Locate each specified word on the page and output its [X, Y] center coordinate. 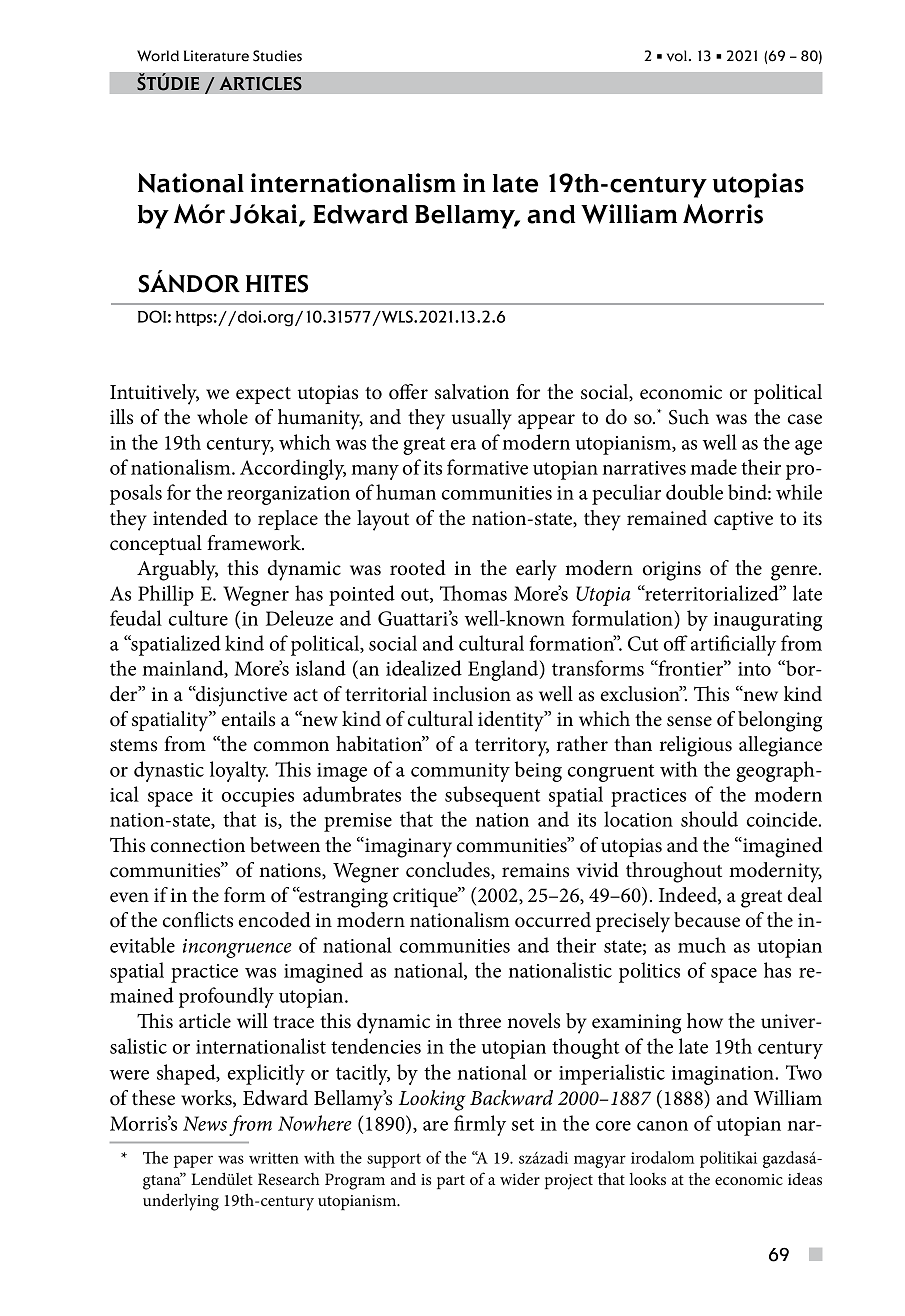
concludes [449, 870]
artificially [733, 645]
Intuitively [154, 394]
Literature [216, 56]
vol [677, 56]
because [707, 920]
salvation [472, 392]
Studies [277, 56]
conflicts [198, 920]
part [451, 1182]
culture [198, 618]
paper [193, 1161]
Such [689, 417]
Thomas [473, 593]
